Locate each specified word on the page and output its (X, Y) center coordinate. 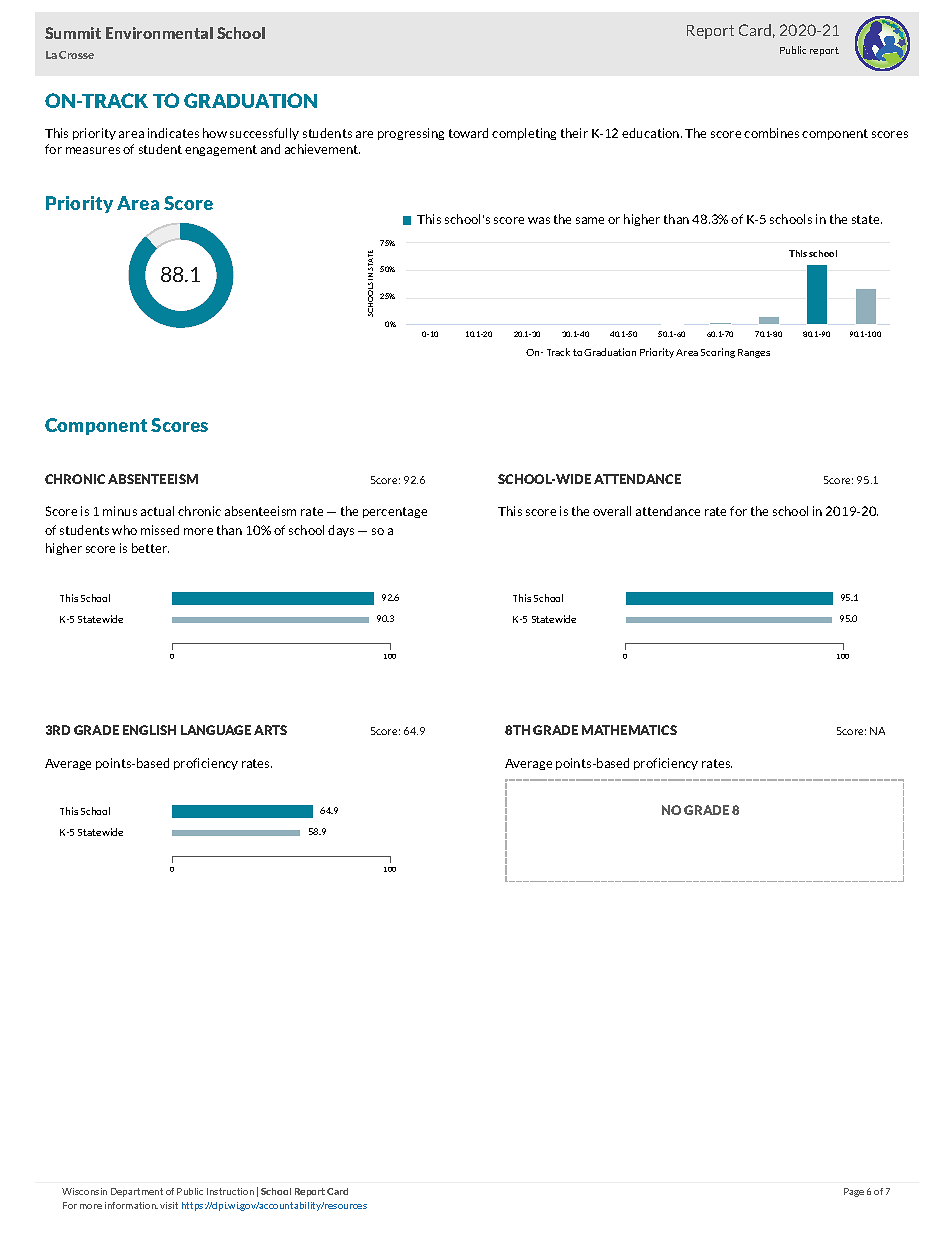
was (539, 220)
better (150, 548)
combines (771, 133)
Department (137, 1192)
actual (157, 511)
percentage (395, 512)
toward (468, 133)
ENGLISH (149, 730)
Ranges (754, 353)
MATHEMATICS (629, 730)
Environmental (159, 33)
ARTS (270, 730)
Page (854, 1192)
